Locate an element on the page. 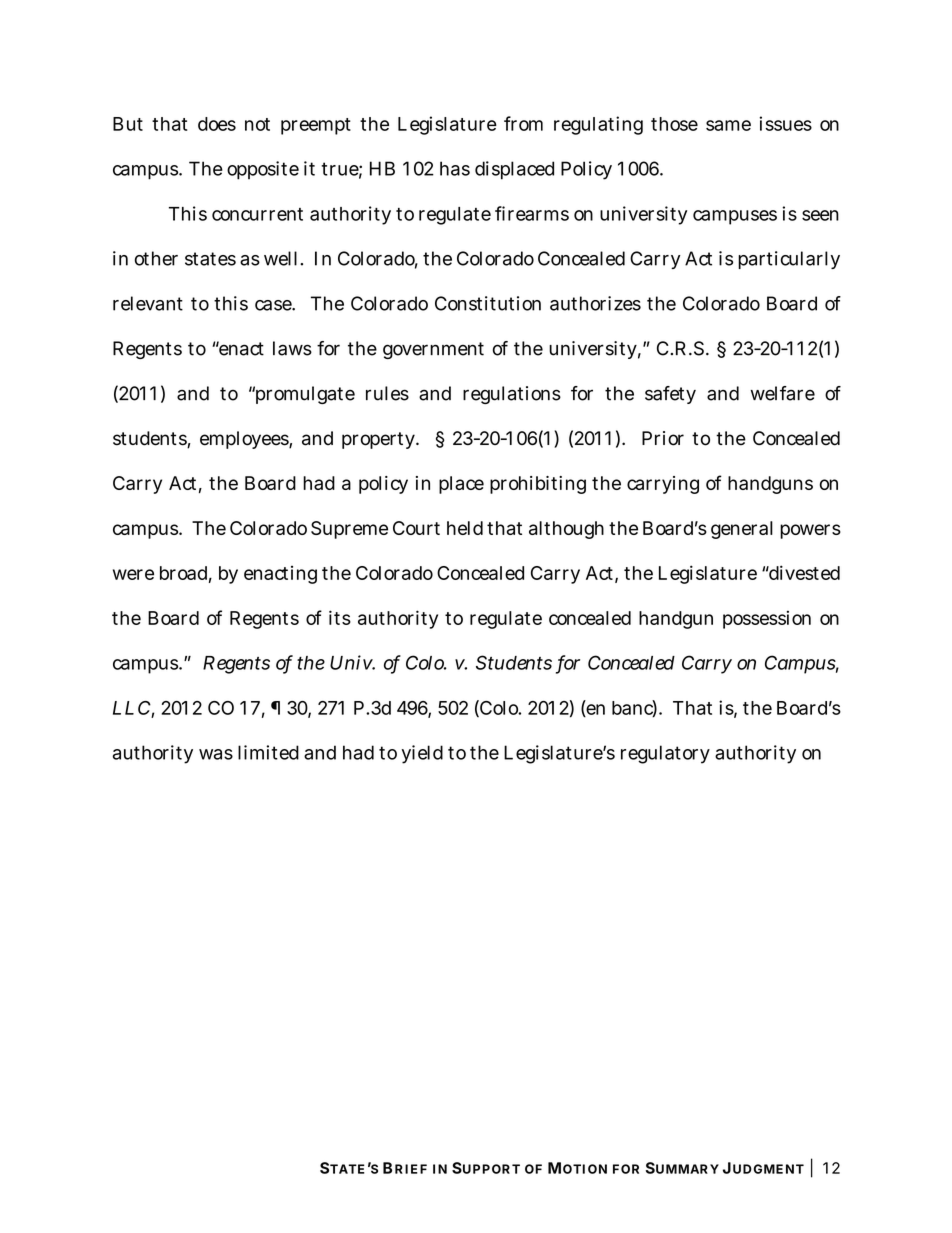  has is located at coordinates (455, 168).
